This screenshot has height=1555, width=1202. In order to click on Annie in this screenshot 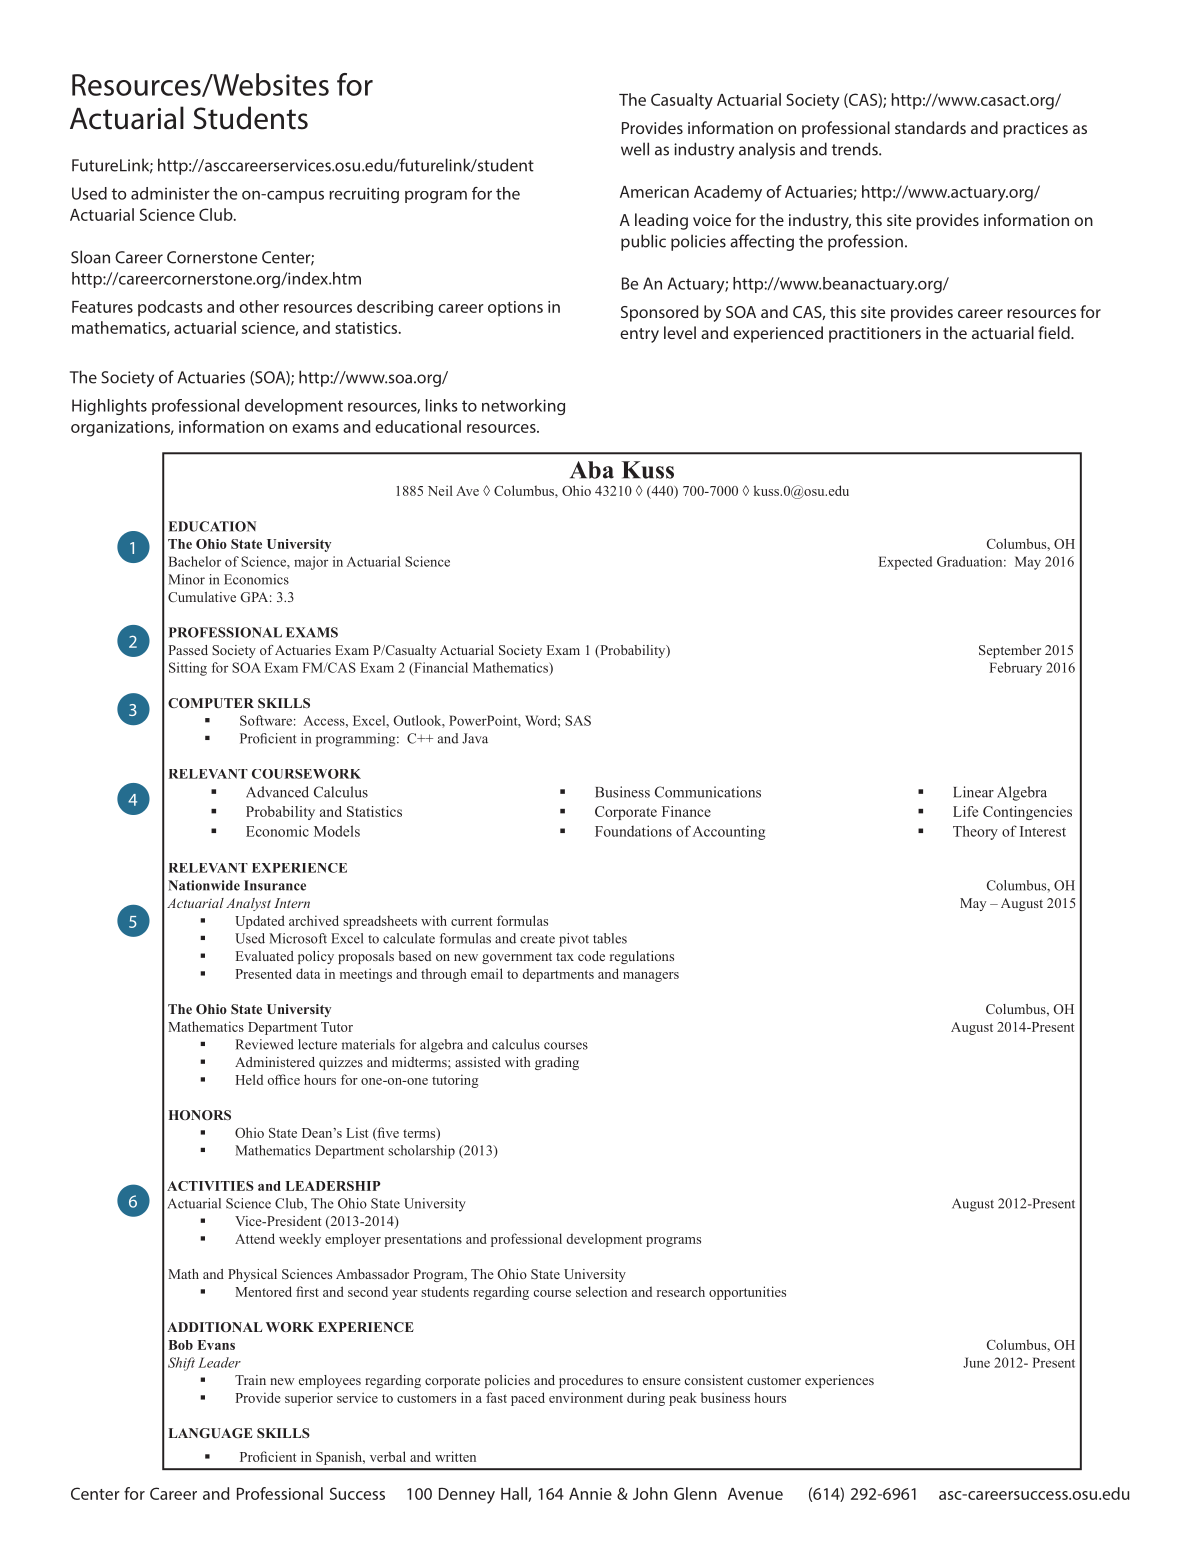, I will do `click(590, 1494)`.
